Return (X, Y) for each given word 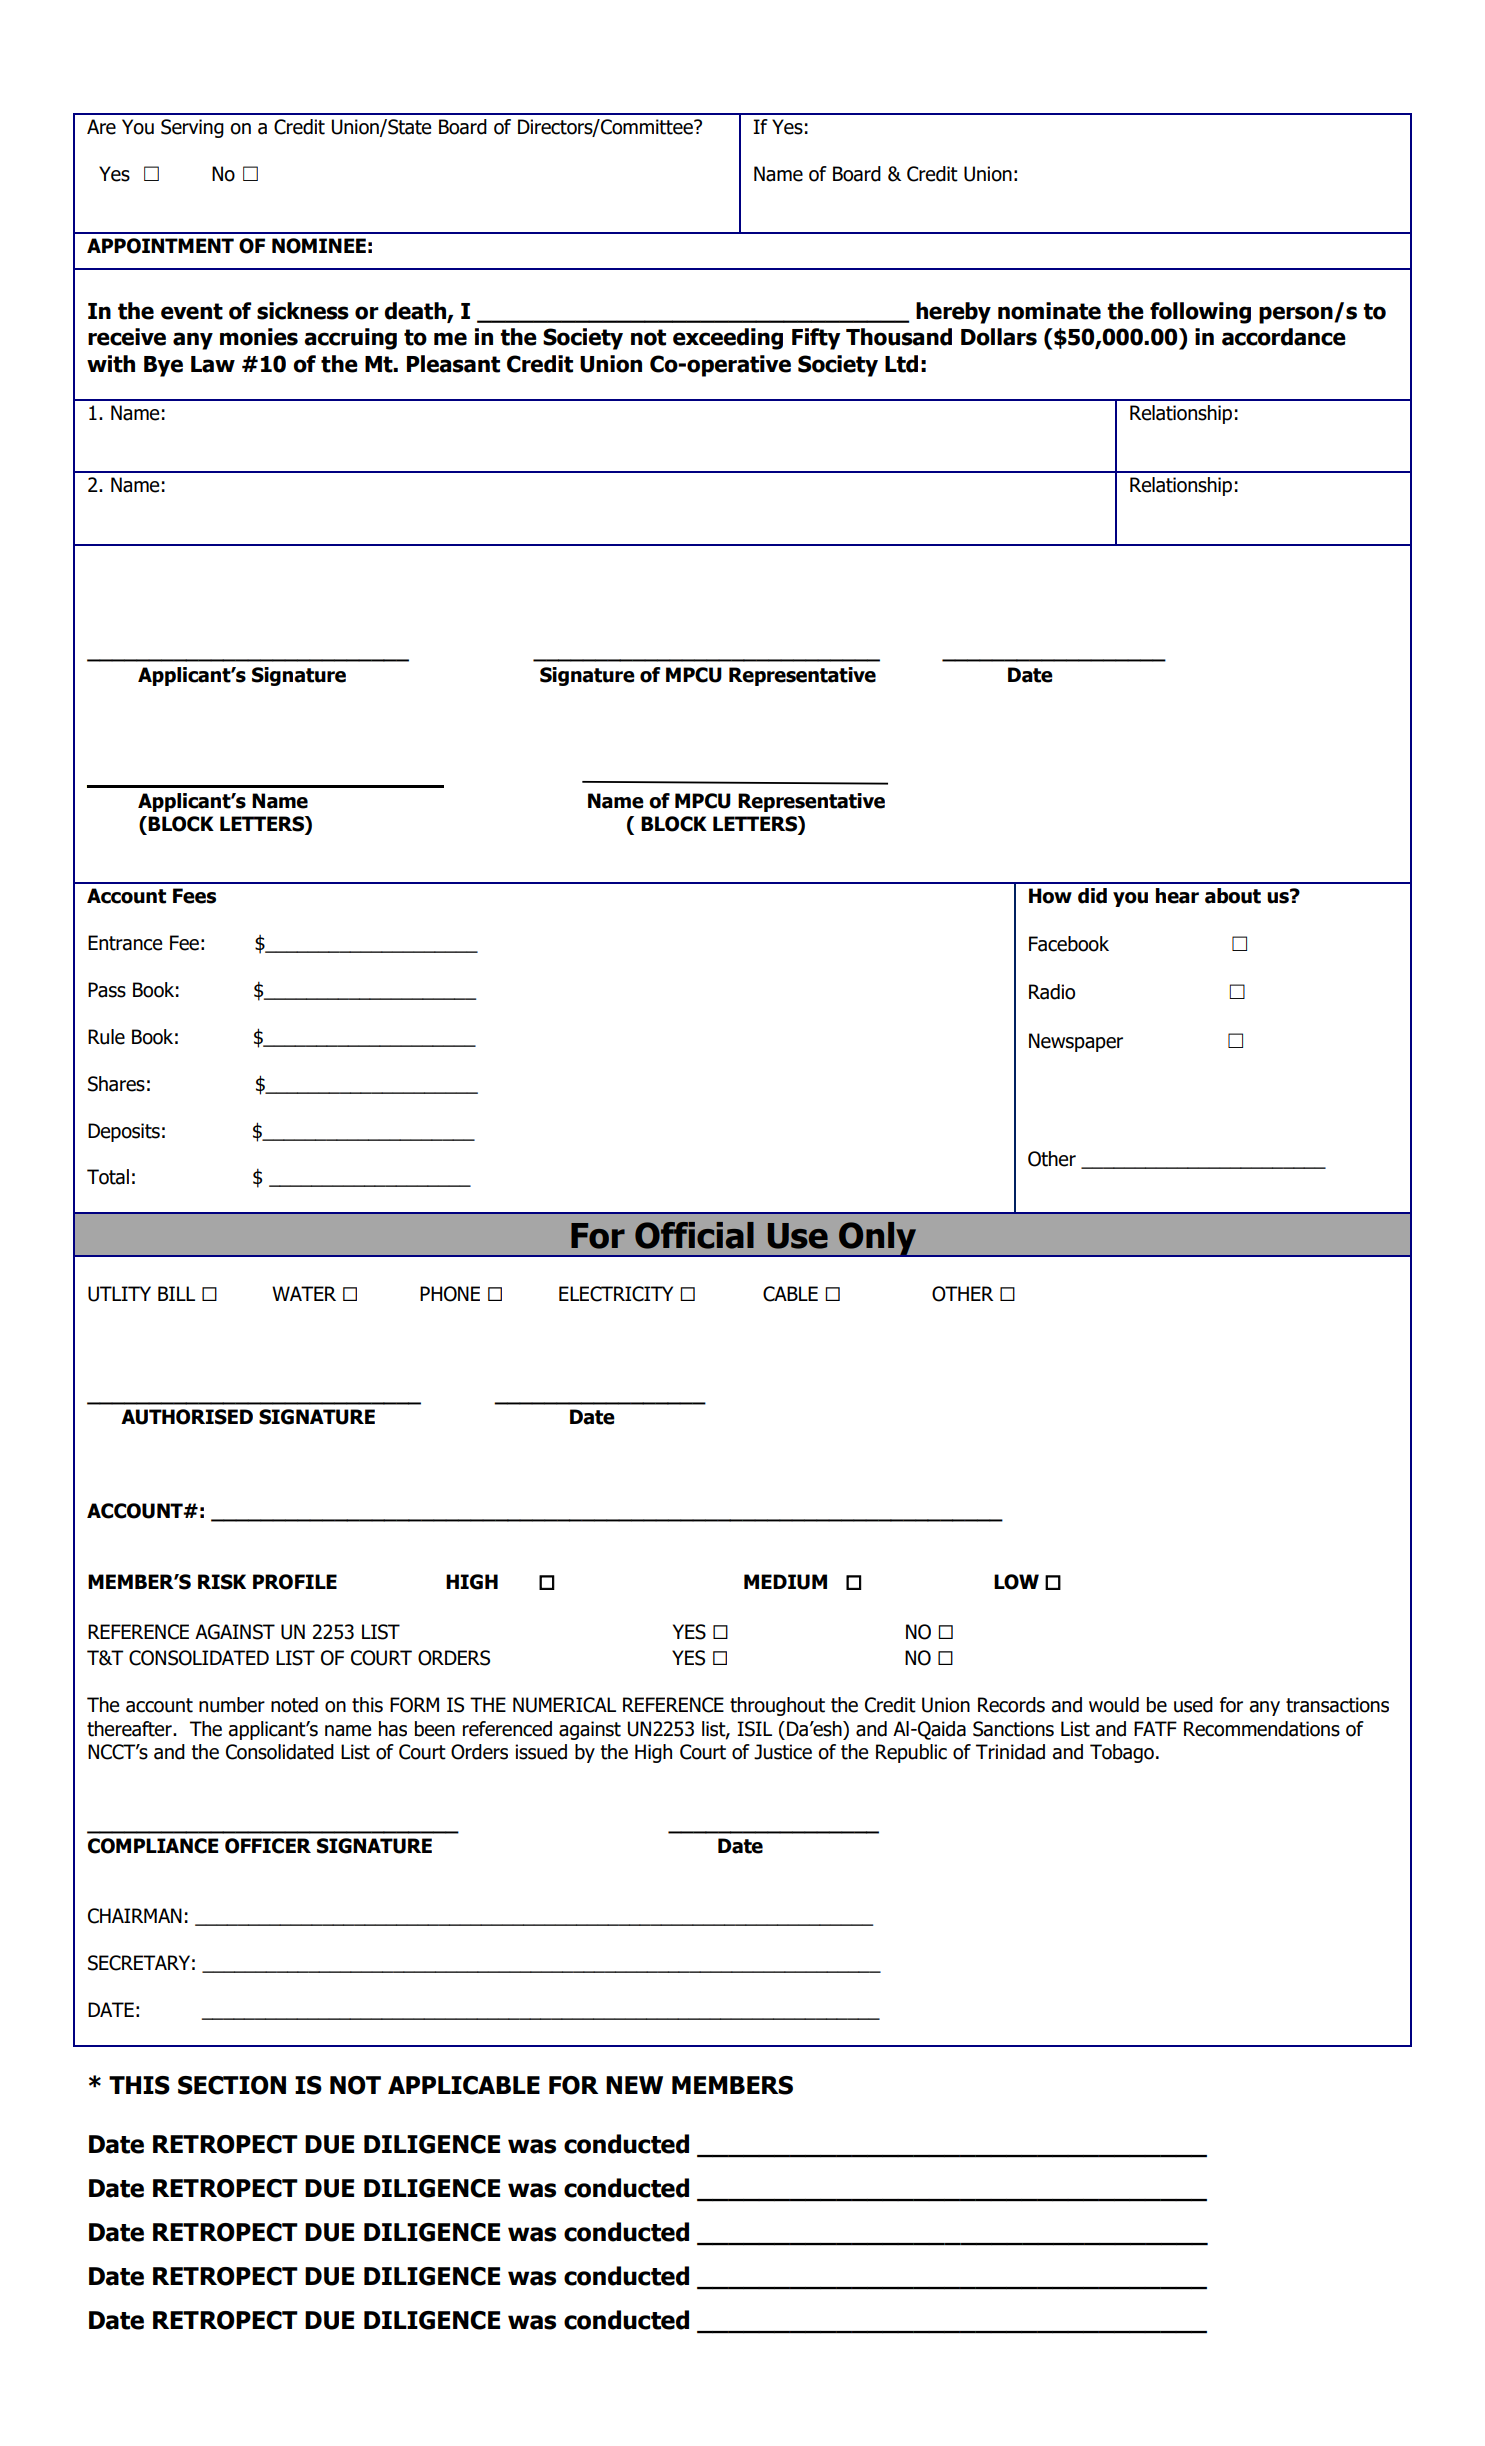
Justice (783, 1752)
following (1200, 313)
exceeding (728, 339)
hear (1177, 896)
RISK (222, 1582)
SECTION (232, 2085)
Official (694, 1235)
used (1193, 1705)
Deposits (124, 1132)
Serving (192, 128)
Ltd (901, 364)
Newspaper (1076, 1042)
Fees (194, 896)
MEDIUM (785, 1582)
